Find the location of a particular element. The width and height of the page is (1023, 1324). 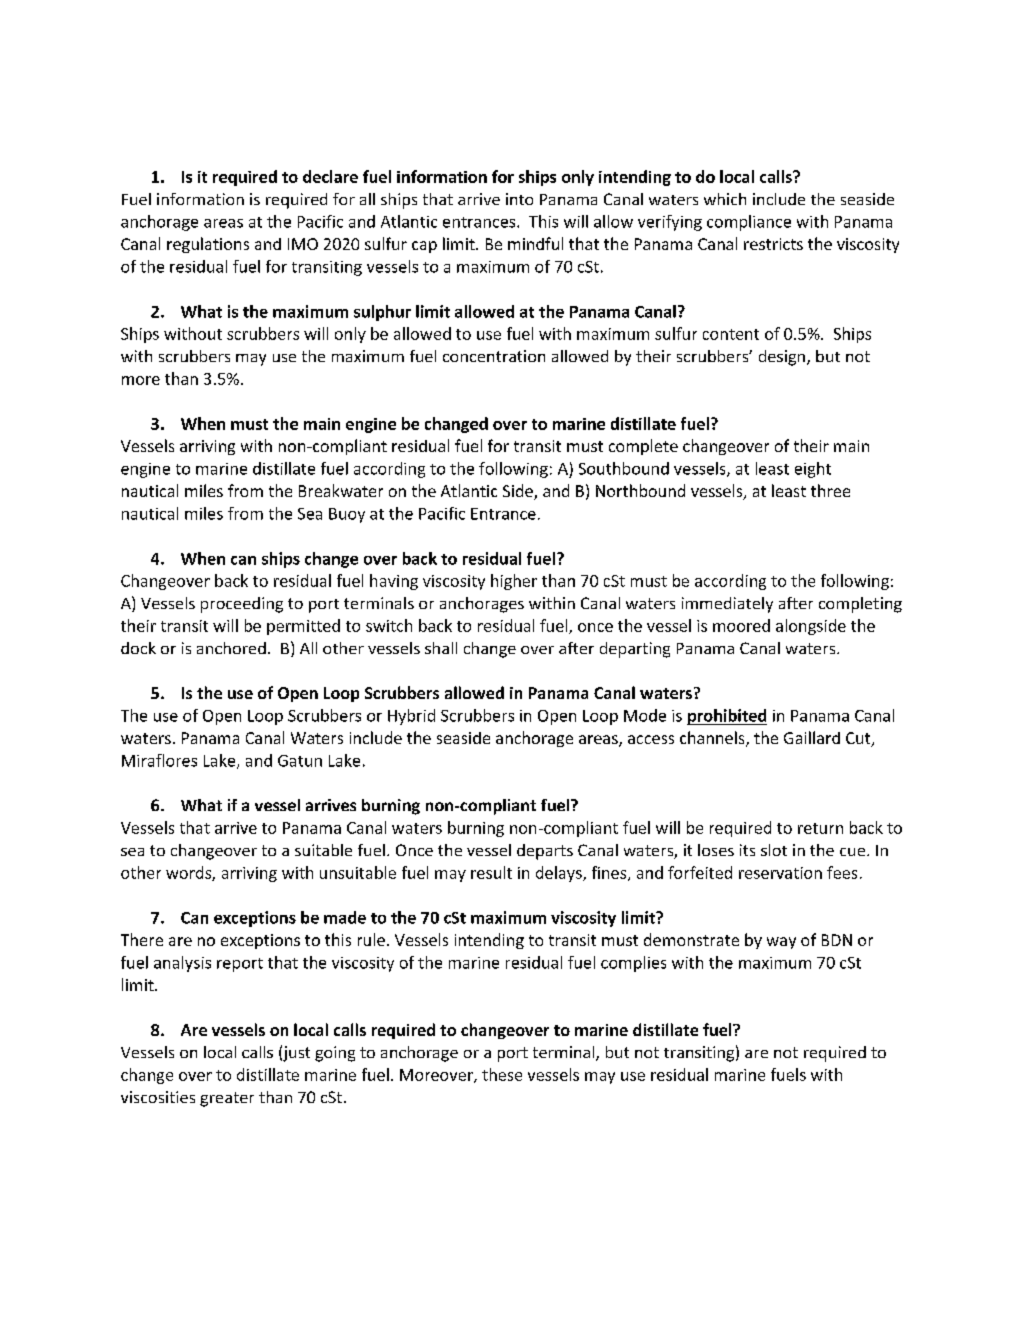

slot is located at coordinates (774, 850).
